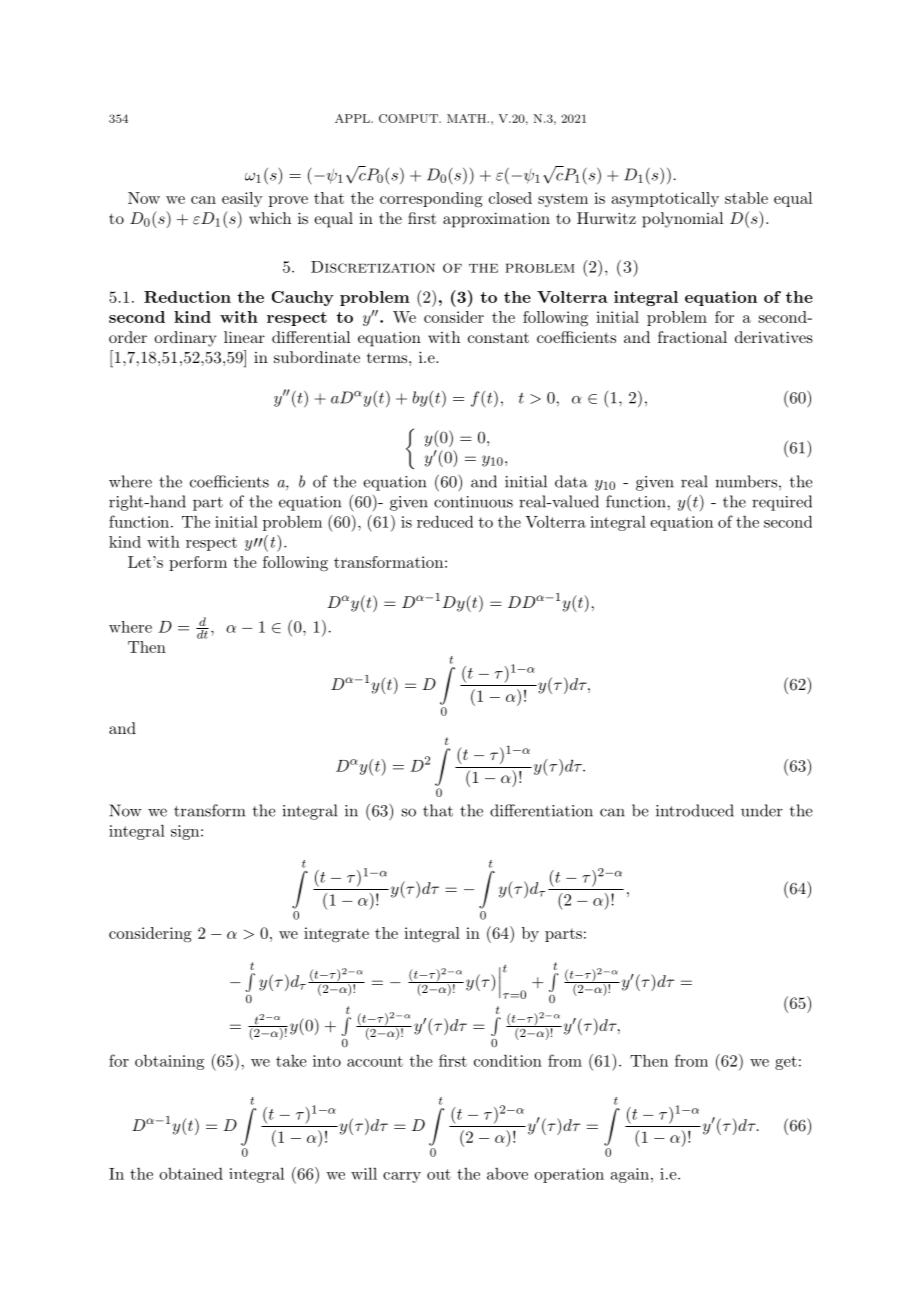 The height and width of the screenshot is (1308, 924). What do you see at coordinates (782, 503) in the screenshot?
I see `required` at bounding box center [782, 503].
